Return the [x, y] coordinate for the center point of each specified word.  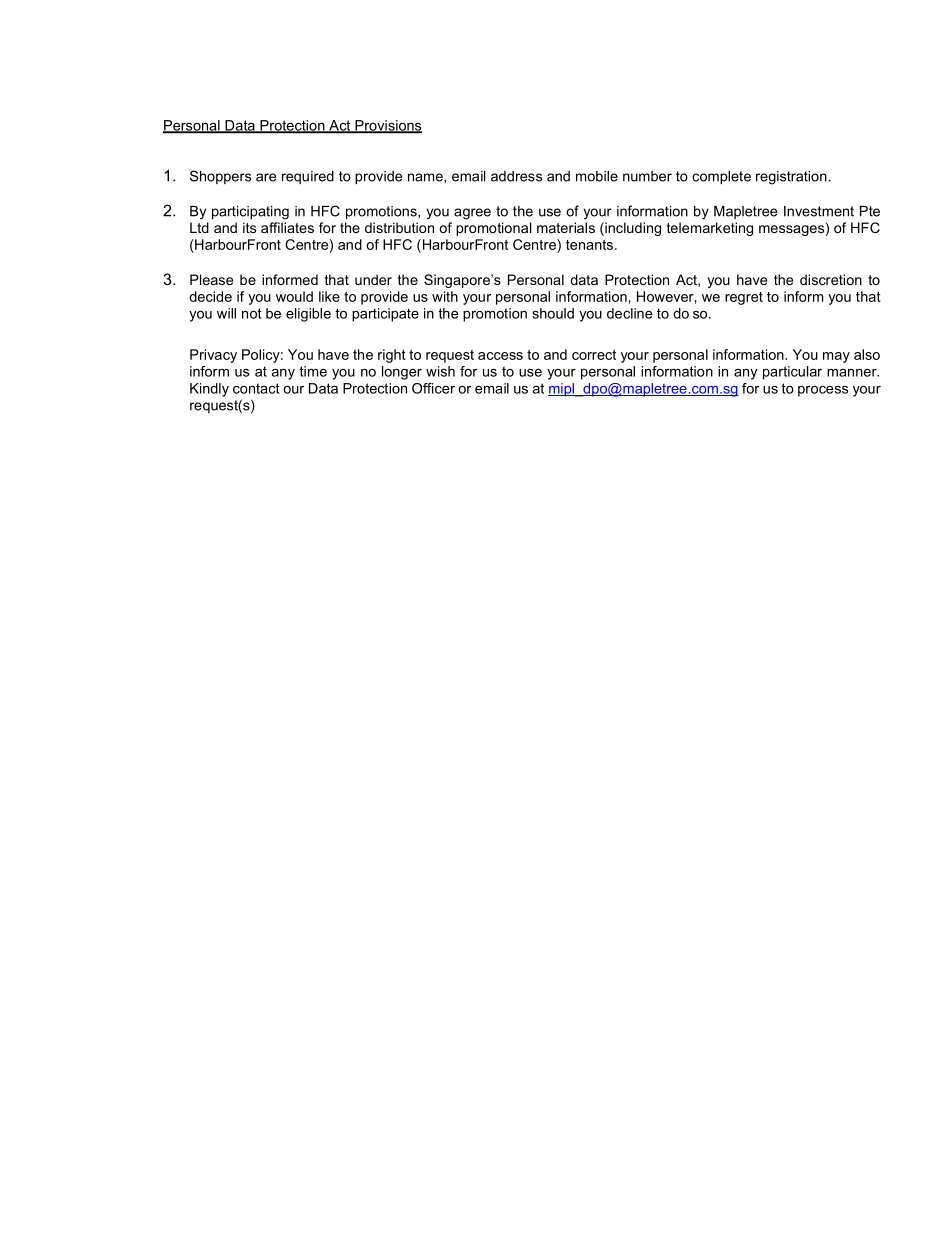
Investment [819, 211]
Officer [433, 388]
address [516, 176]
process [823, 391]
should [553, 313]
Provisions [387, 126]
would [294, 296]
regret [744, 298]
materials [566, 227]
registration [791, 178]
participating [250, 213]
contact [256, 388]
